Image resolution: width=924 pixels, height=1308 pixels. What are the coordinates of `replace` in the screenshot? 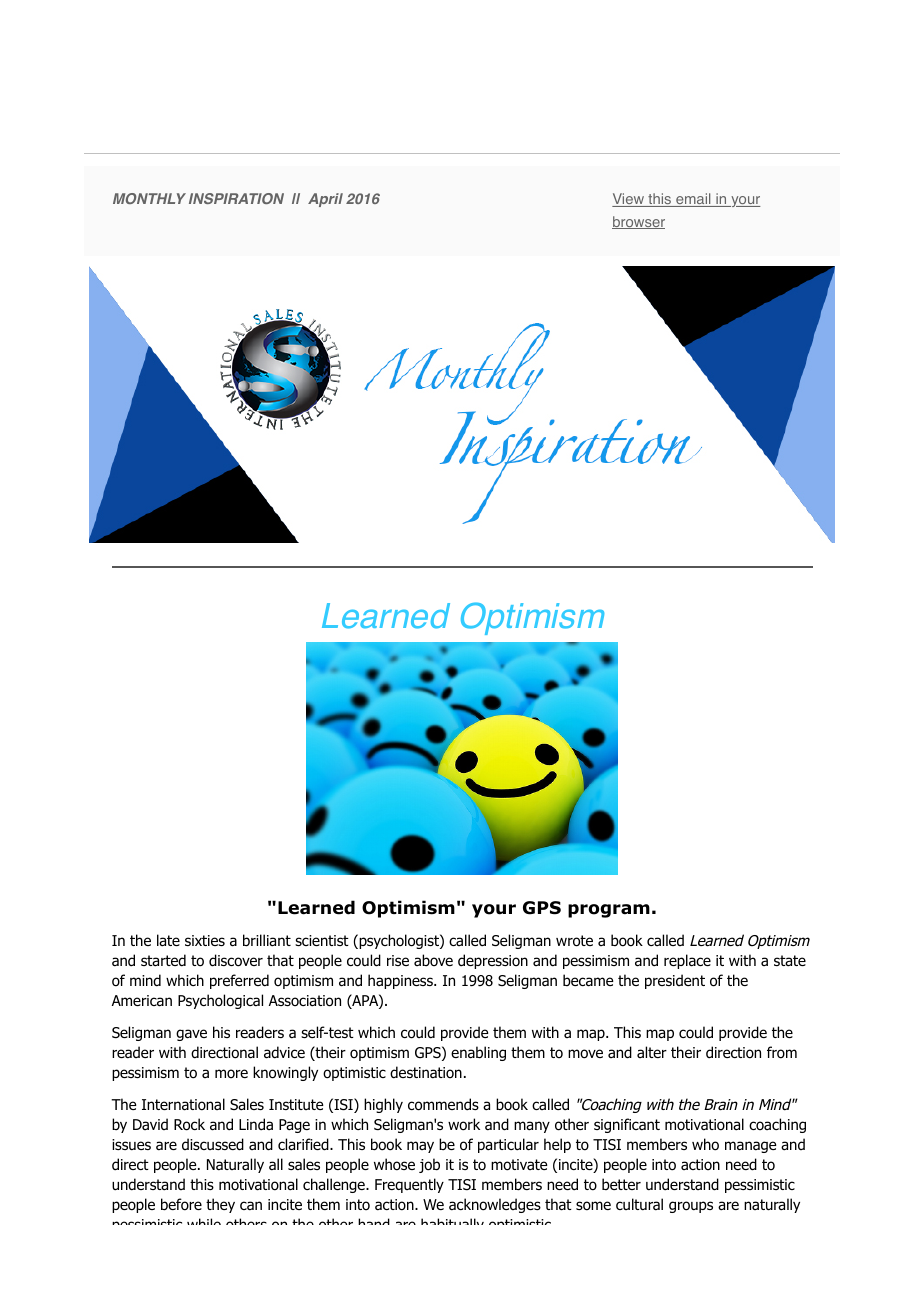 It's located at (687, 961).
